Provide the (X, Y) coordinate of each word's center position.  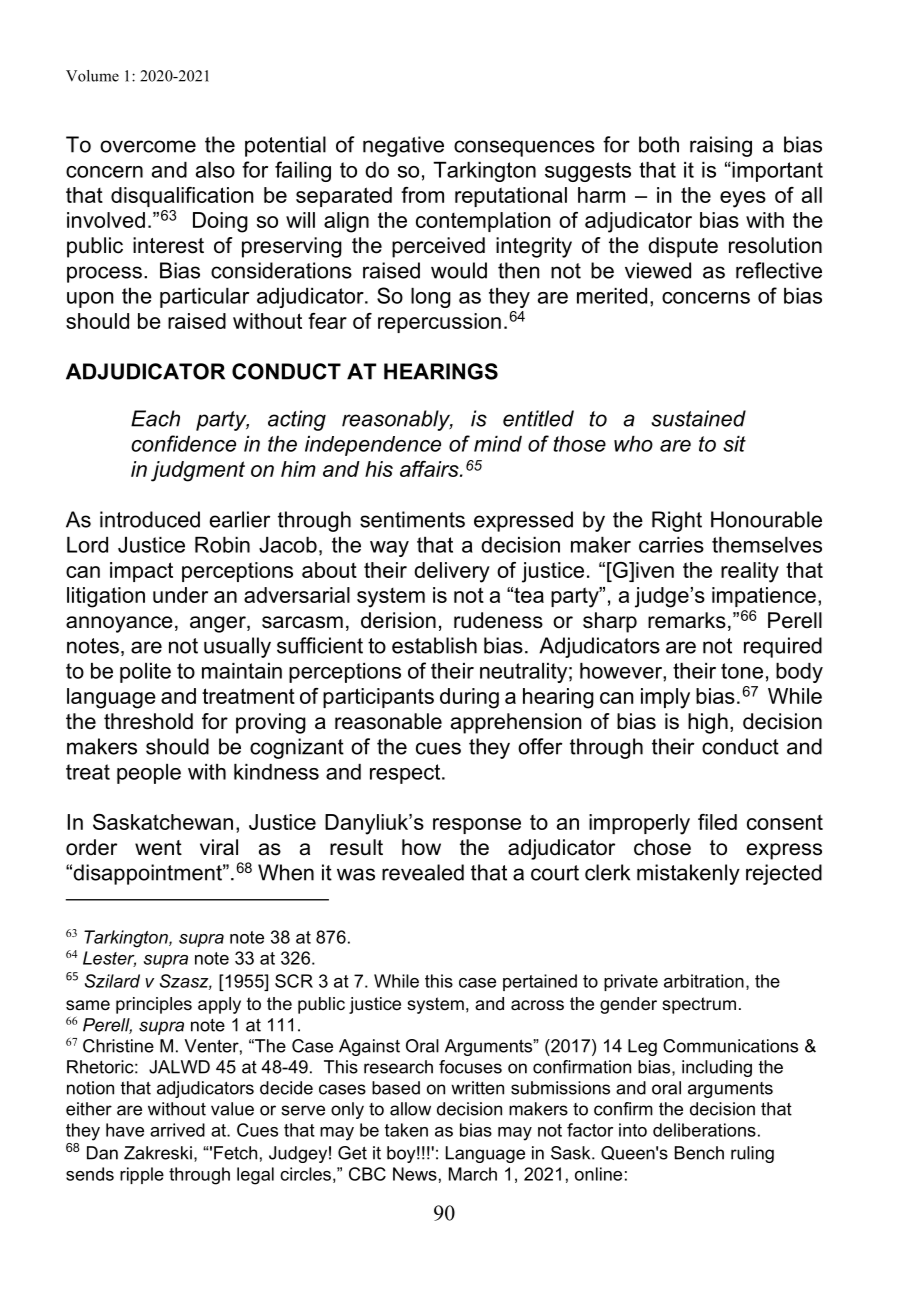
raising (721, 146)
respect (406, 774)
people (149, 774)
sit (734, 444)
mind (498, 444)
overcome (148, 146)
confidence (183, 443)
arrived (177, 1130)
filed (717, 822)
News (415, 1174)
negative (403, 146)
